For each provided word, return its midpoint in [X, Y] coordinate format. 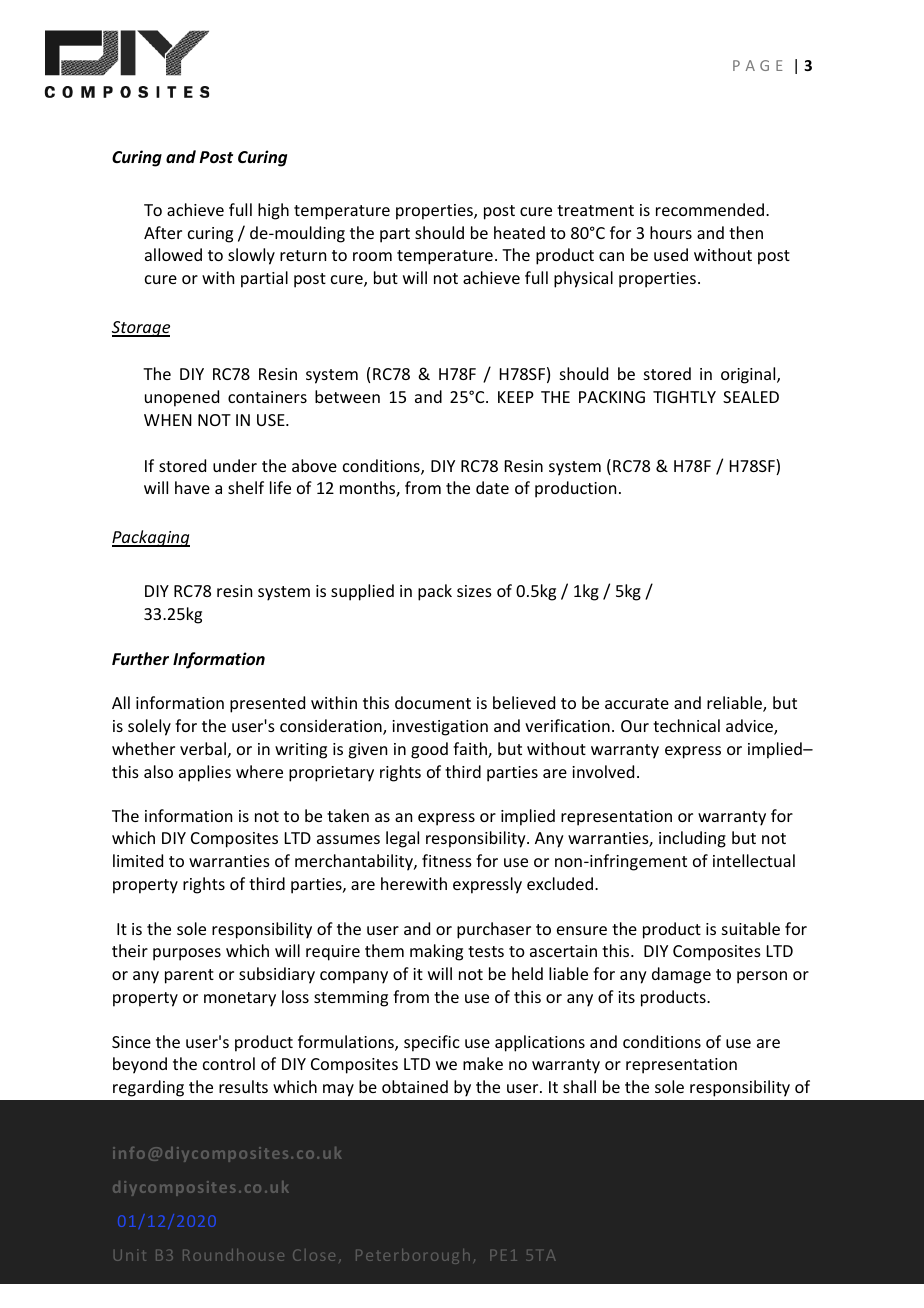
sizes [474, 591]
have [192, 487]
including [692, 839]
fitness [447, 860]
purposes [187, 954]
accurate [637, 703]
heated [519, 232]
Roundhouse [233, 1255]
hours [671, 232]
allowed [173, 254]
